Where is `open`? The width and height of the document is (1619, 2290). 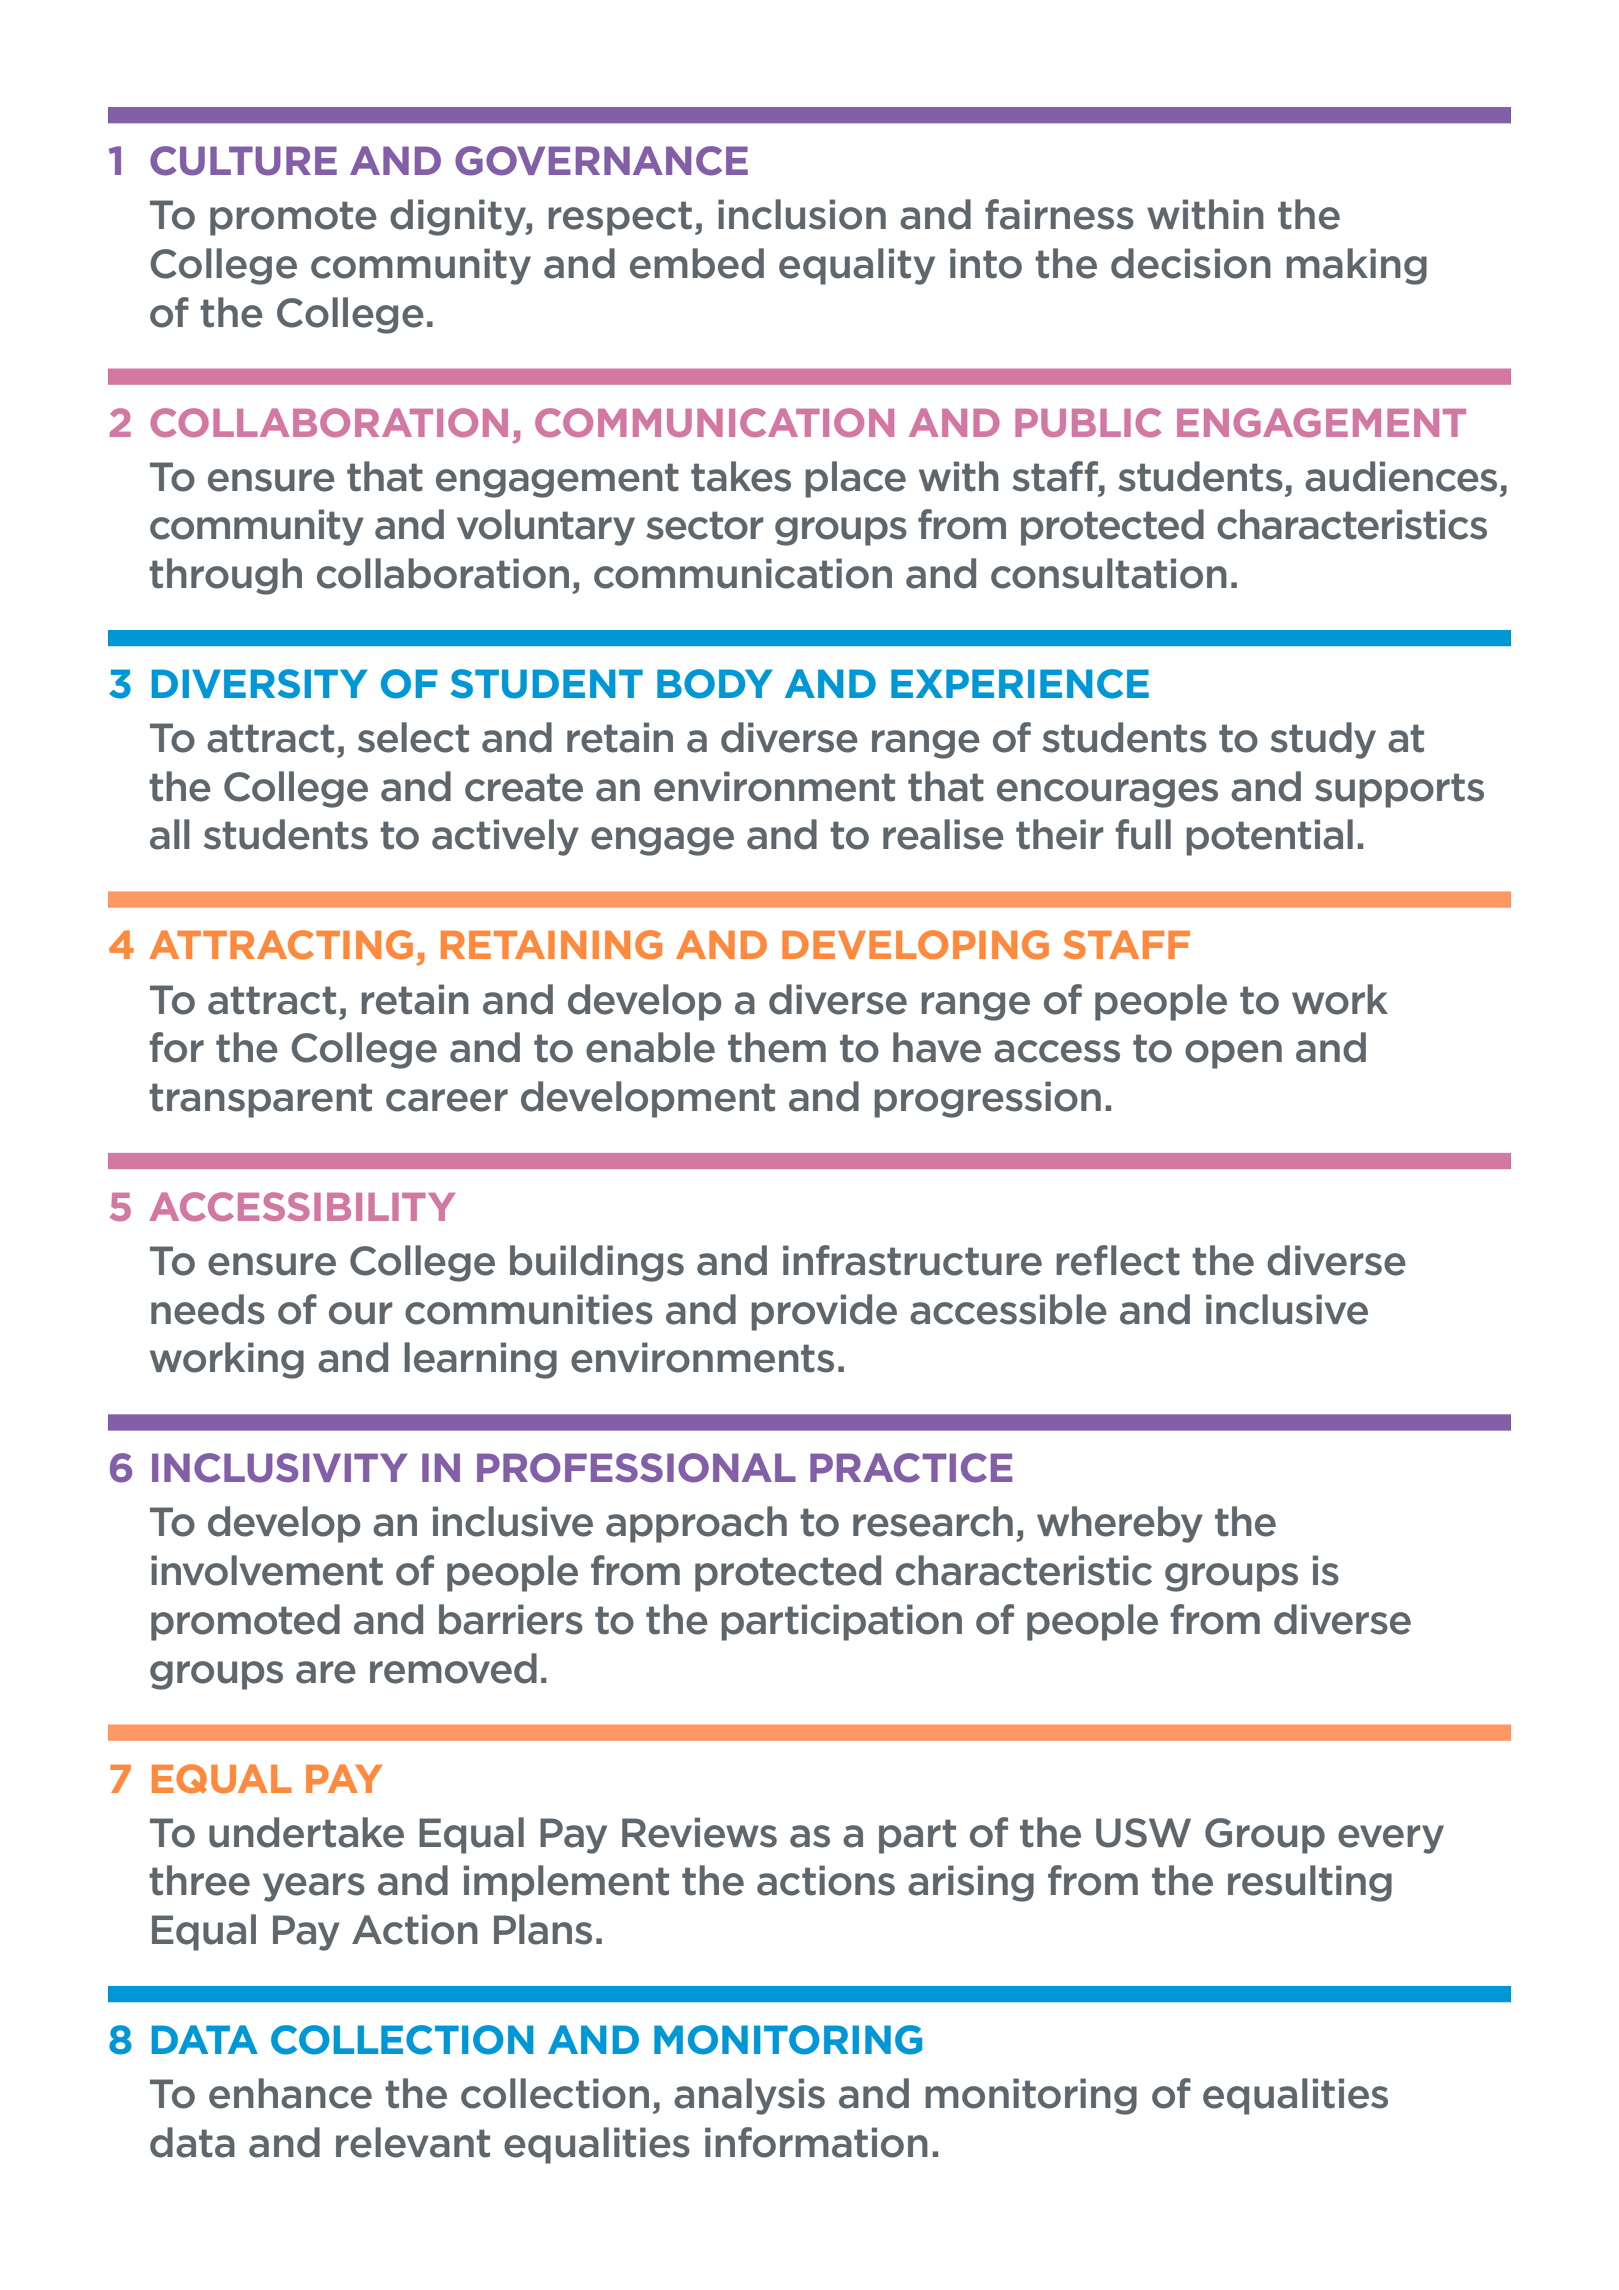 open is located at coordinates (1233, 1054).
